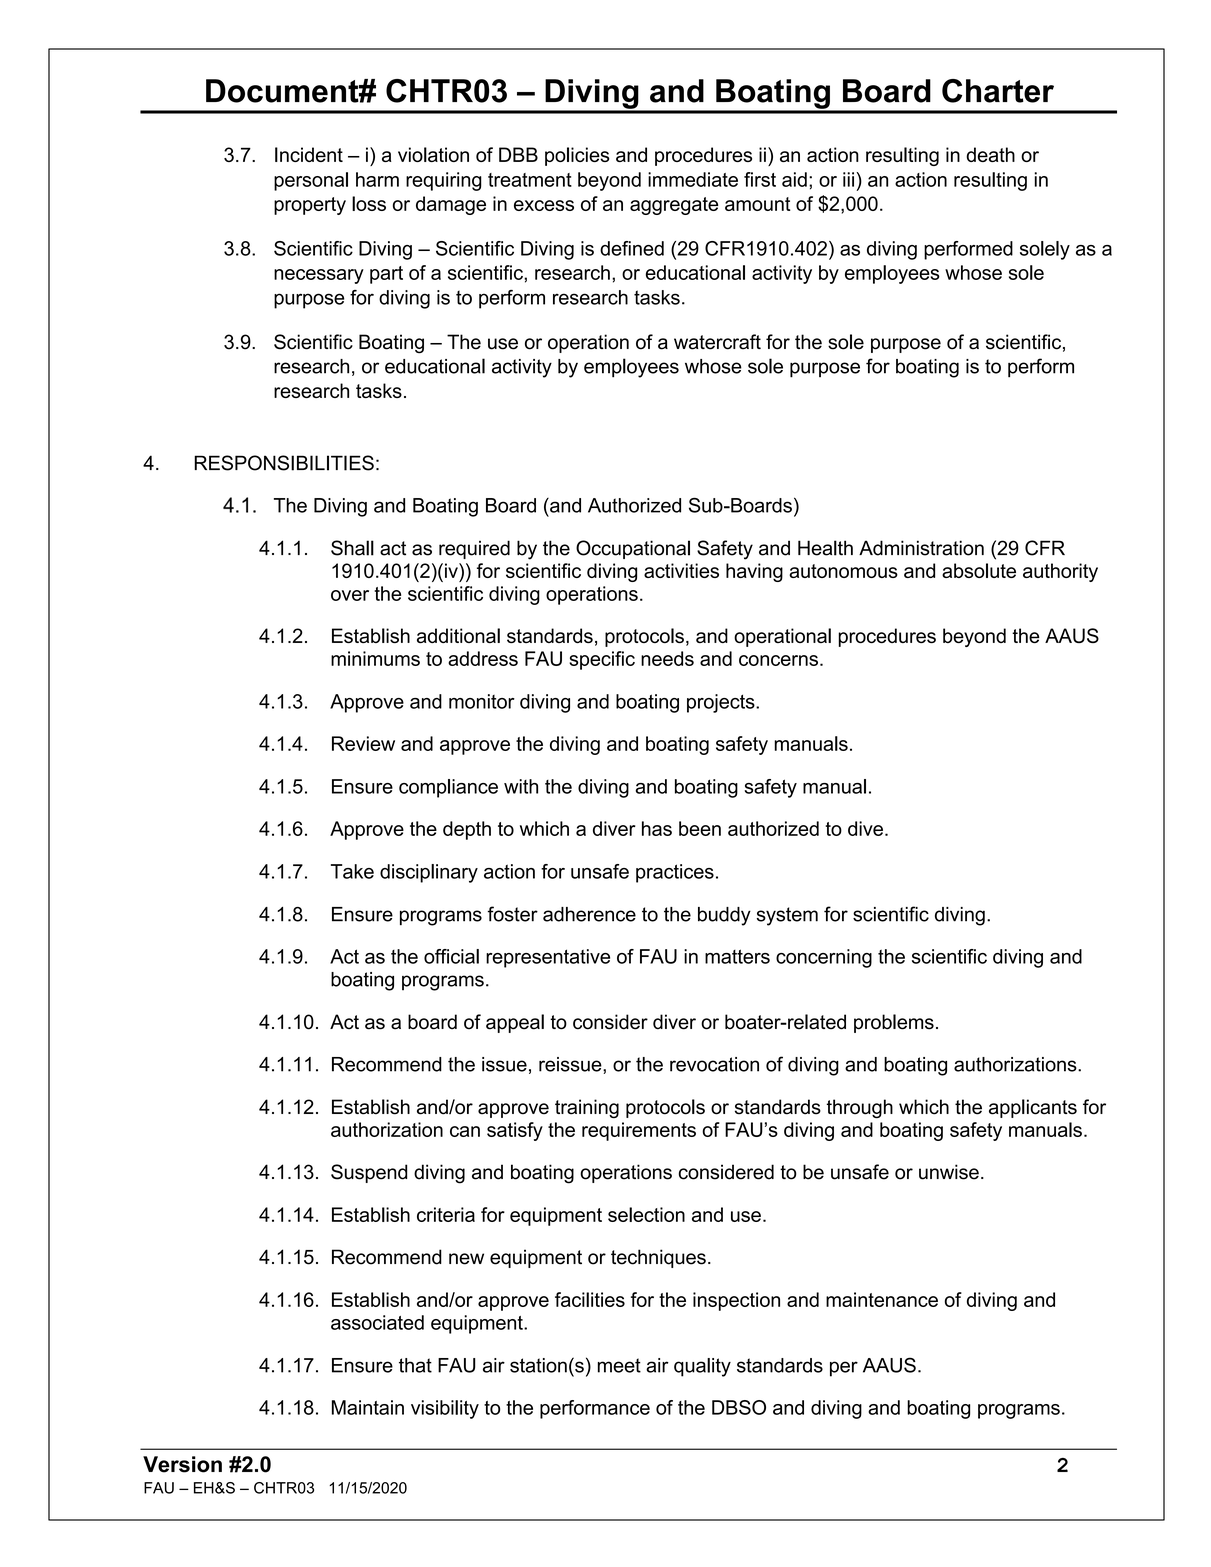 The image size is (1211, 1567). I want to click on applicants, so click(1033, 1108).
